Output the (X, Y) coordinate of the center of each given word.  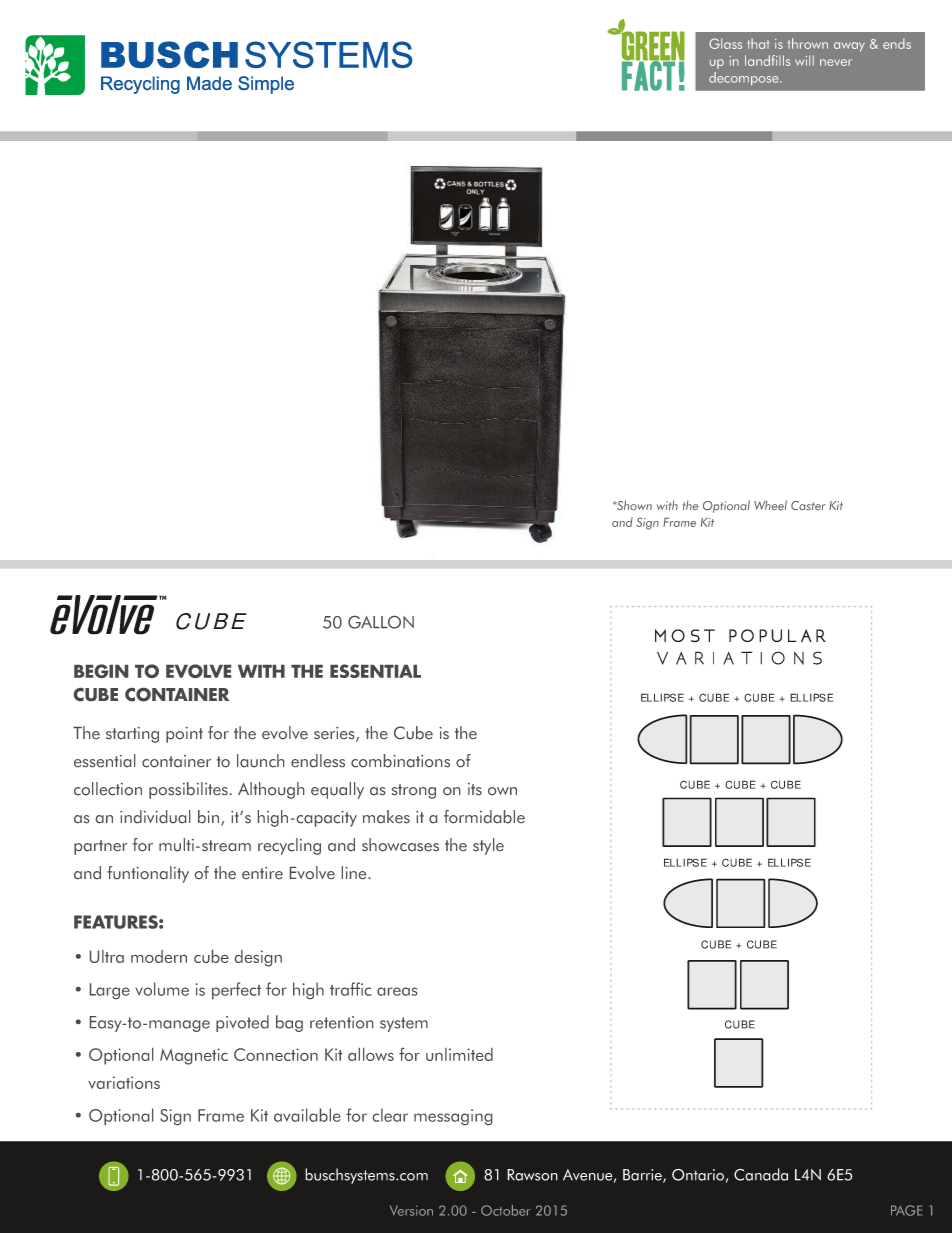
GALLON (381, 622)
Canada (761, 1174)
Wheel (770, 505)
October (506, 1210)
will (804, 60)
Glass (725, 43)
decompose (745, 79)
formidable (484, 816)
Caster (808, 505)
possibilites (188, 790)
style (488, 846)
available (307, 1115)
